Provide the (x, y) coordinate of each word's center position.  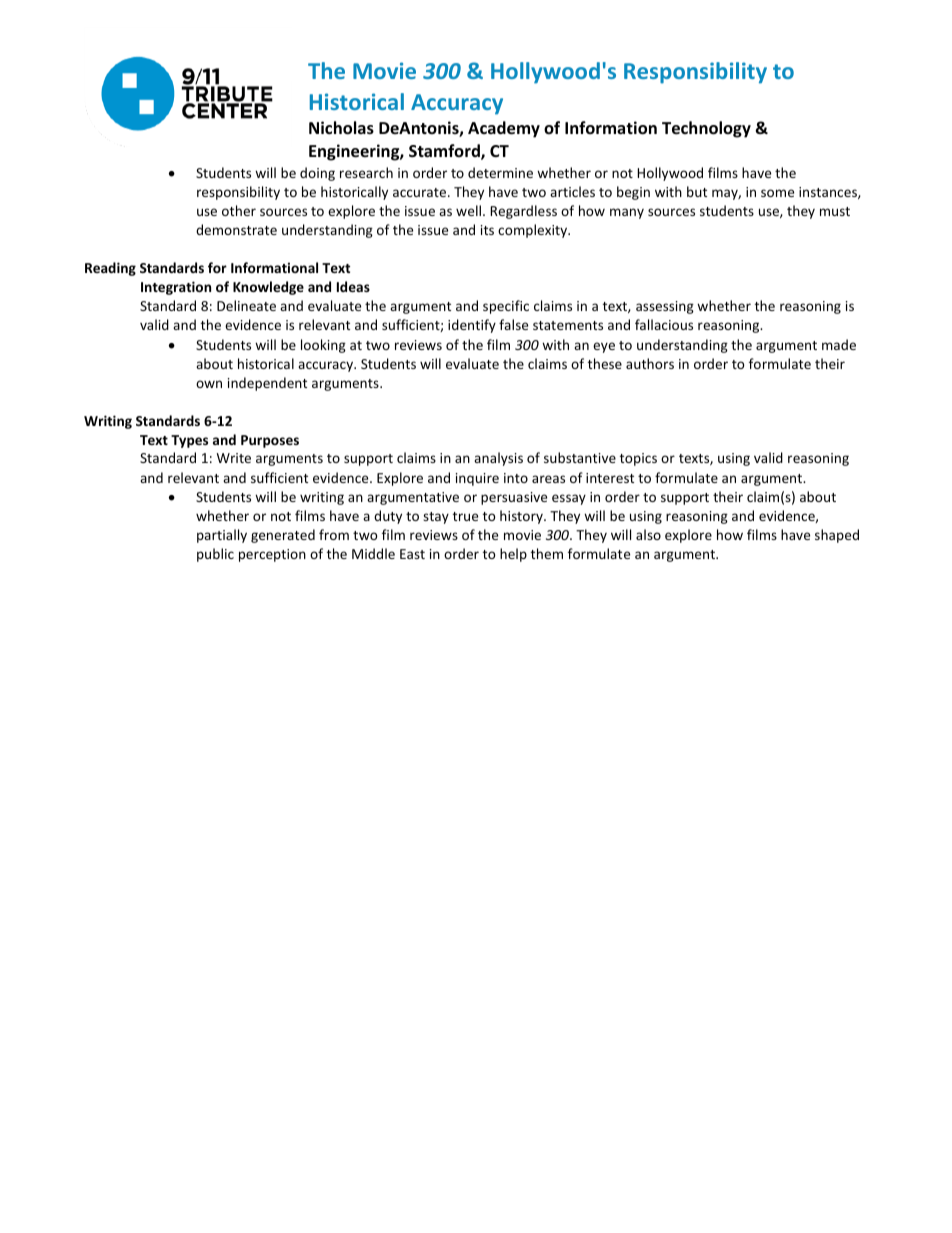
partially (222, 536)
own (209, 384)
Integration (176, 288)
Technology (706, 129)
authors (650, 363)
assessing (665, 307)
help (513, 555)
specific (506, 307)
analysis (498, 459)
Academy (504, 129)
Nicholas (341, 128)
